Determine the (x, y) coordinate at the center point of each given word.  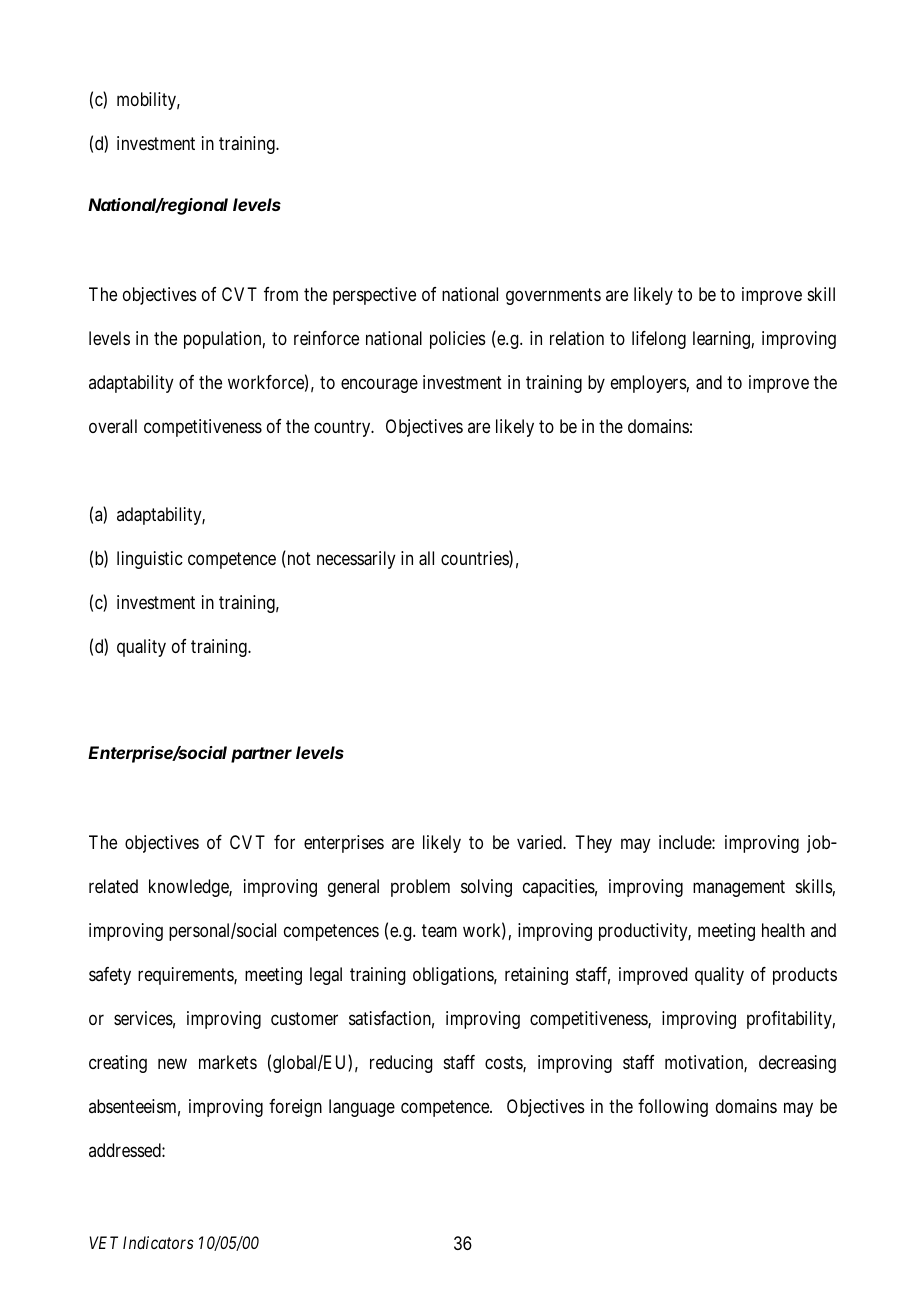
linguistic (150, 560)
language (362, 1108)
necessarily (356, 560)
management (739, 888)
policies (457, 340)
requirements (186, 976)
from (281, 294)
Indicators (158, 1242)
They (593, 844)
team (439, 931)
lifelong (659, 340)
